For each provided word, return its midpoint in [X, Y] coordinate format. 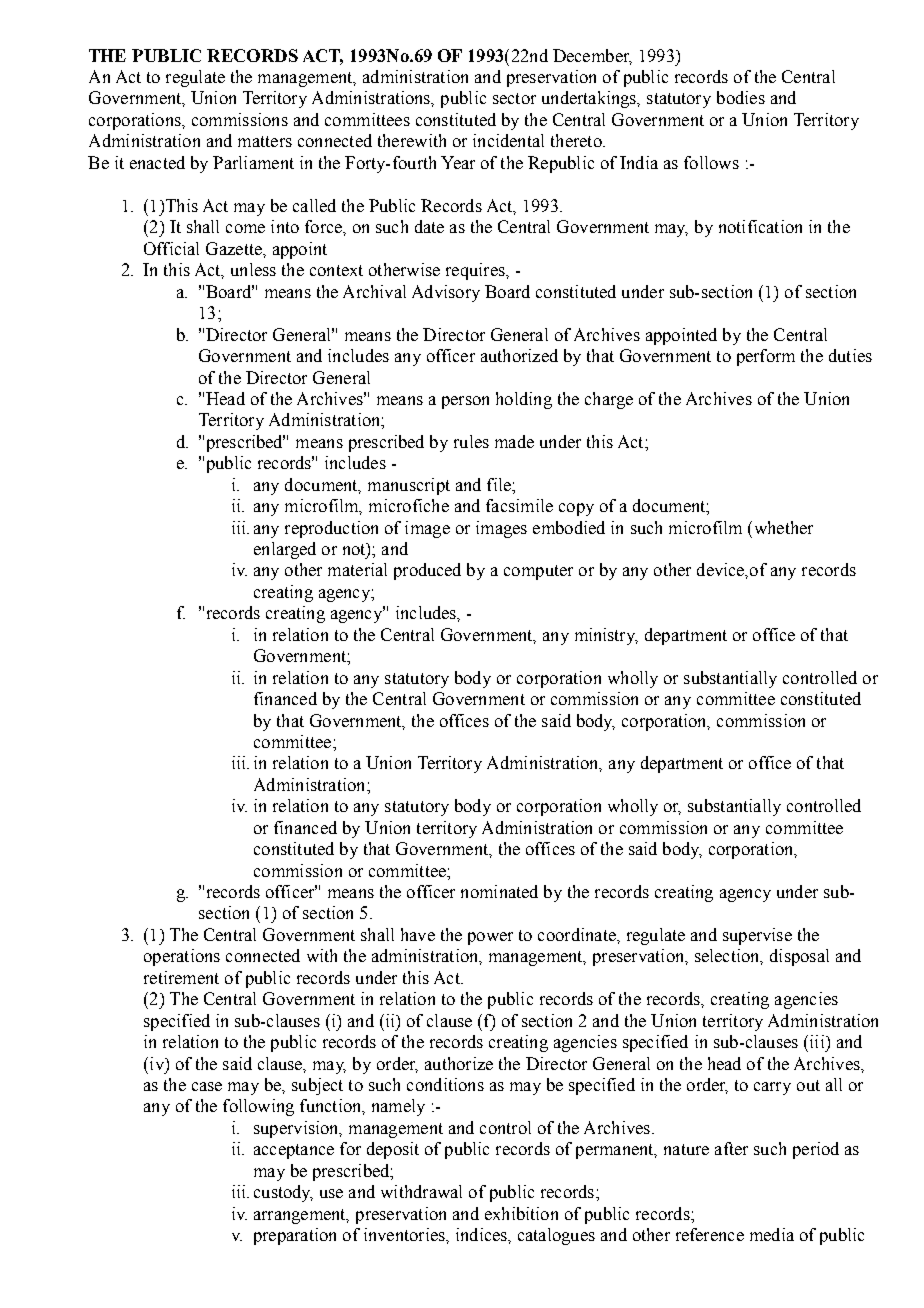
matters [265, 141]
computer [538, 572]
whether [782, 527]
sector [514, 98]
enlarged [285, 550]
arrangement [301, 1216]
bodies [741, 97]
